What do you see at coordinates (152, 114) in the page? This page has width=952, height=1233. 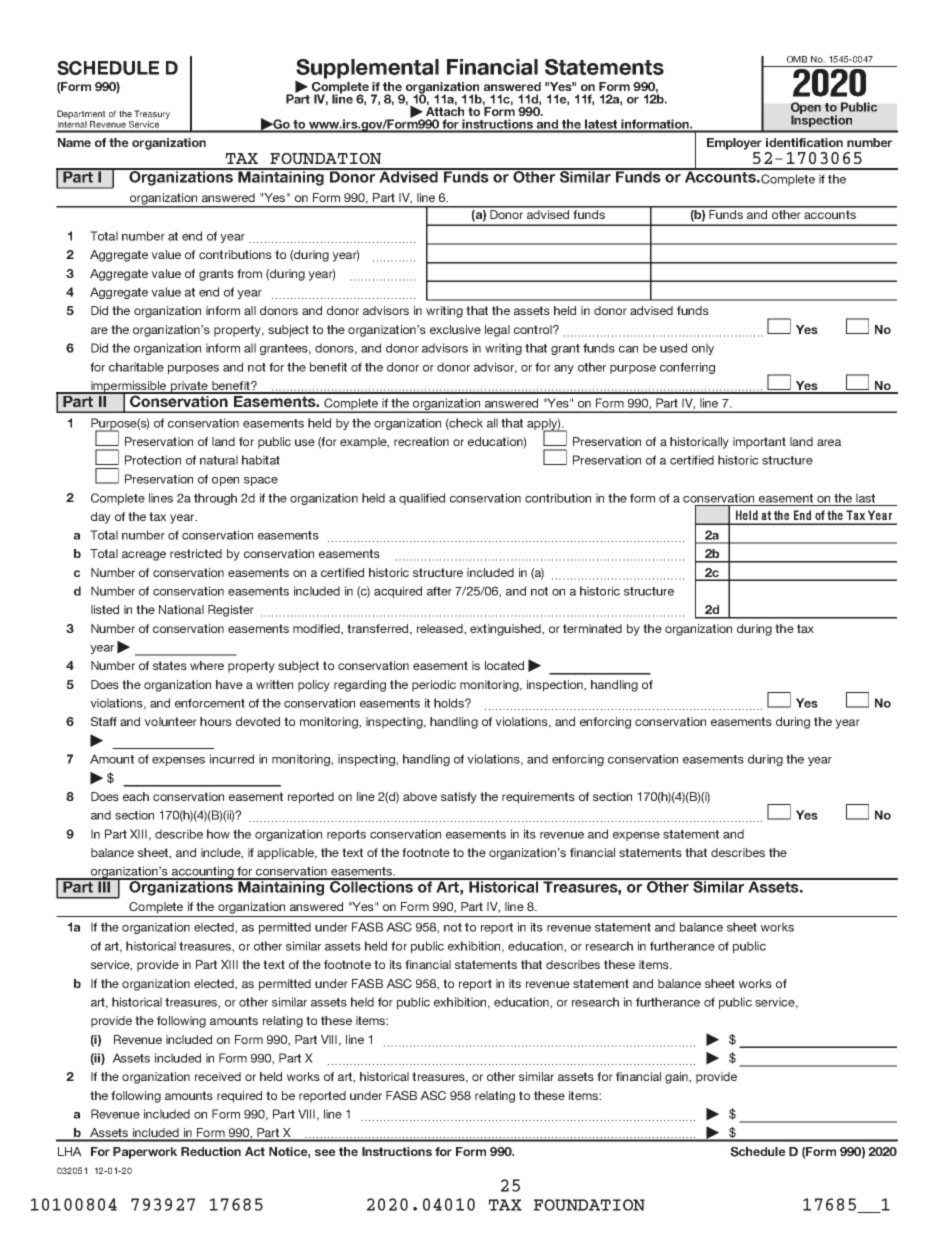 I see `Treasury` at bounding box center [152, 114].
